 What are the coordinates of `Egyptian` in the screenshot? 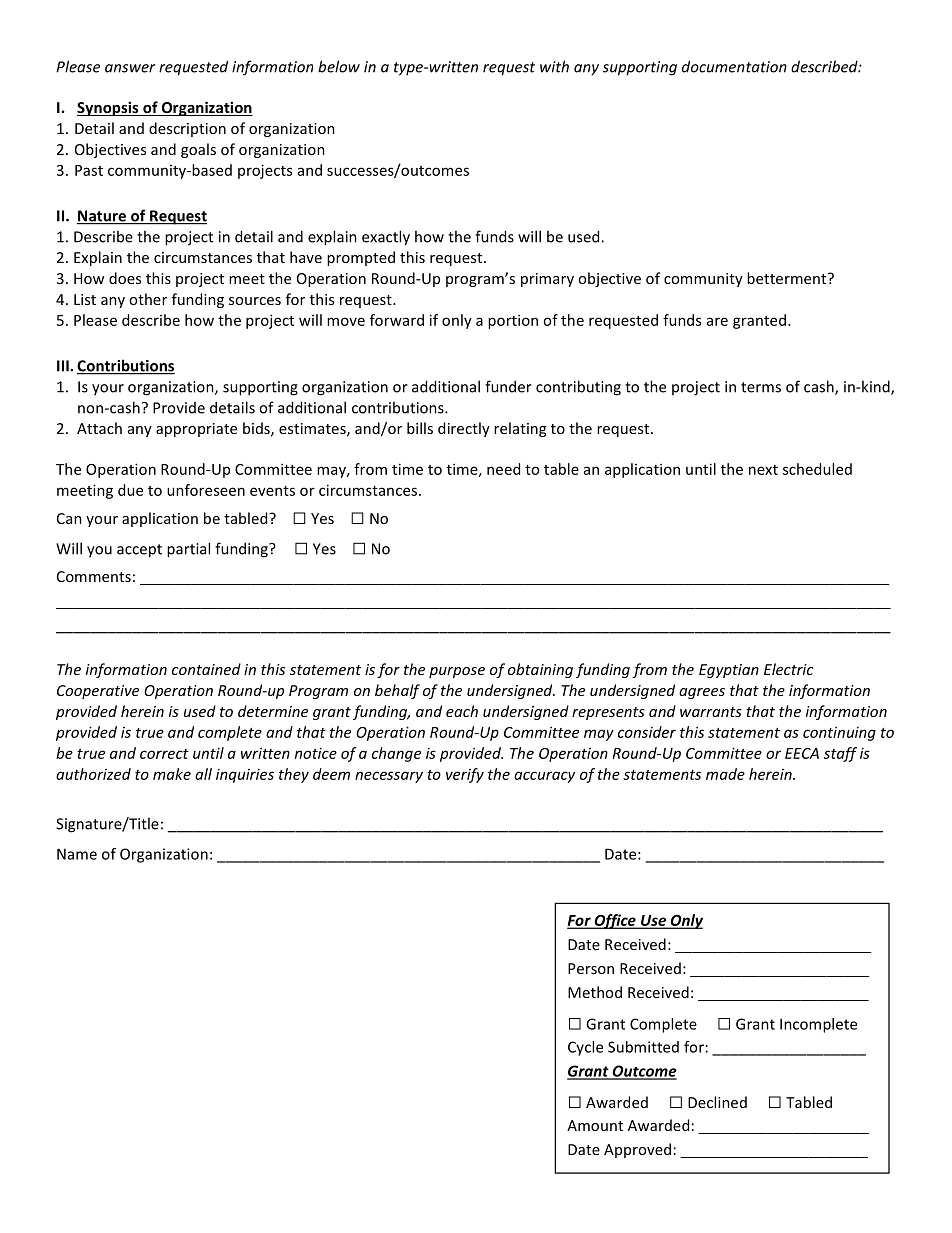 It's located at (729, 671).
